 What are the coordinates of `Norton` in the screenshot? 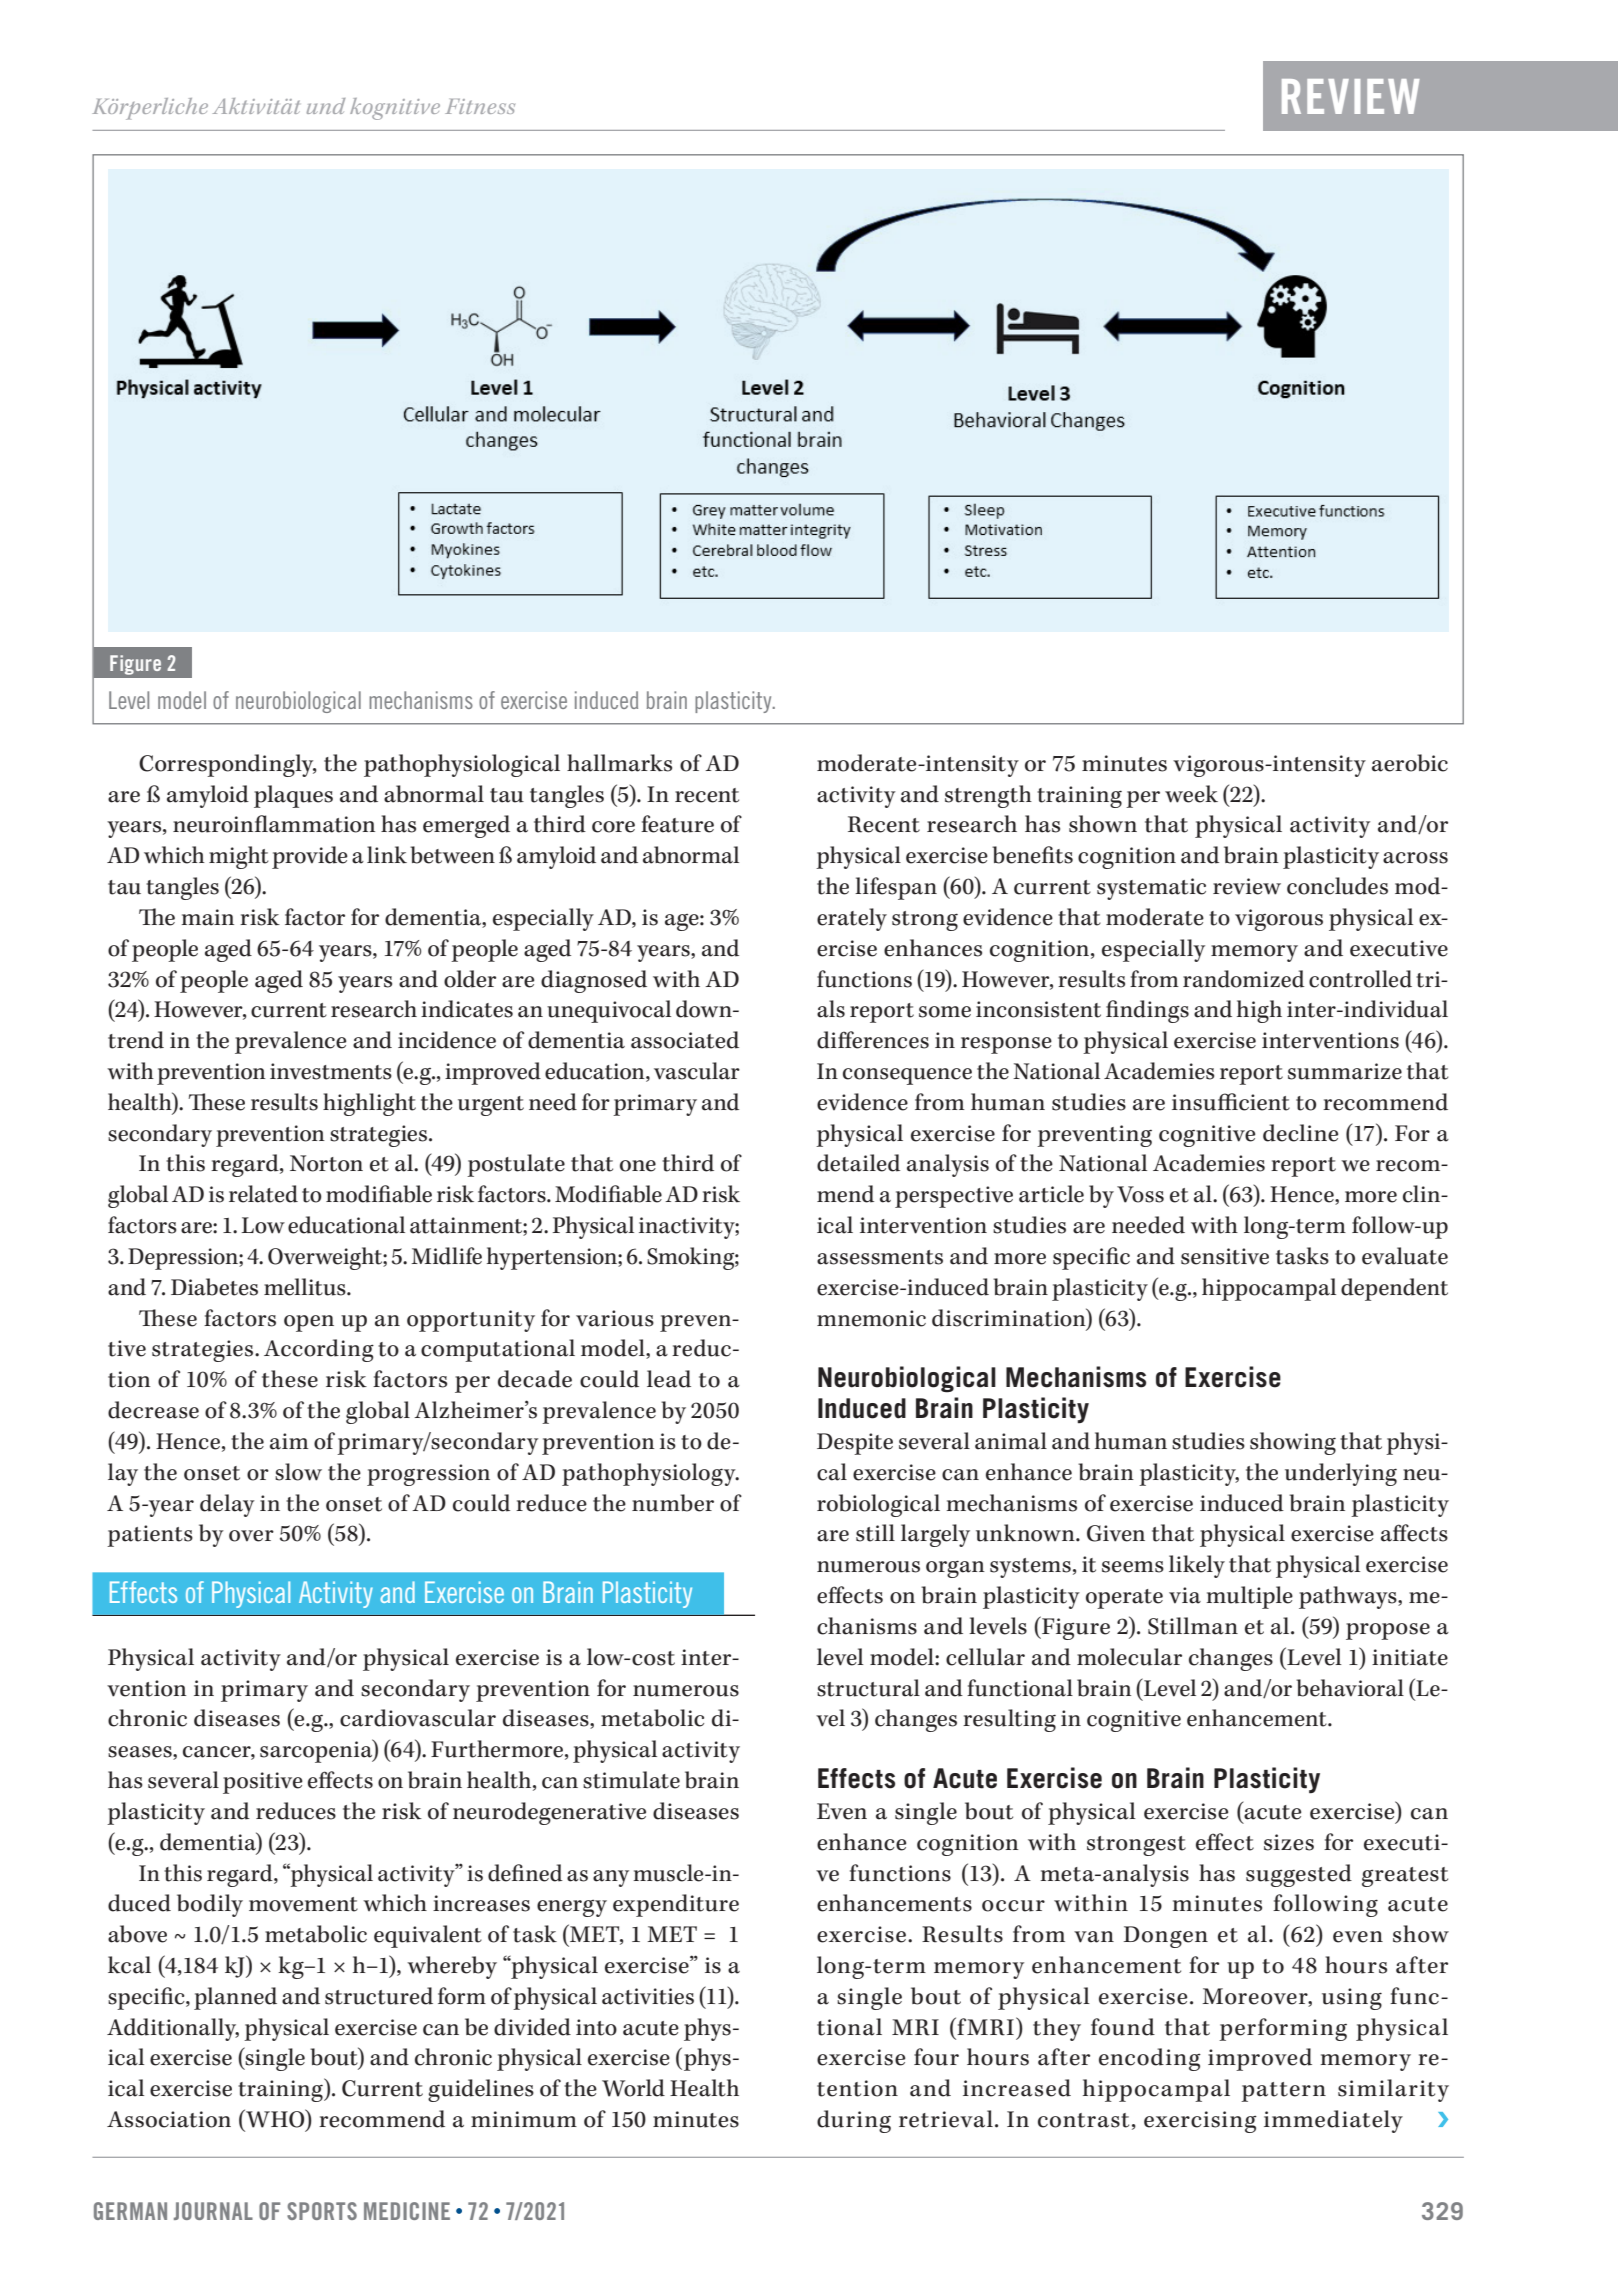 It's located at (326, 1163).
